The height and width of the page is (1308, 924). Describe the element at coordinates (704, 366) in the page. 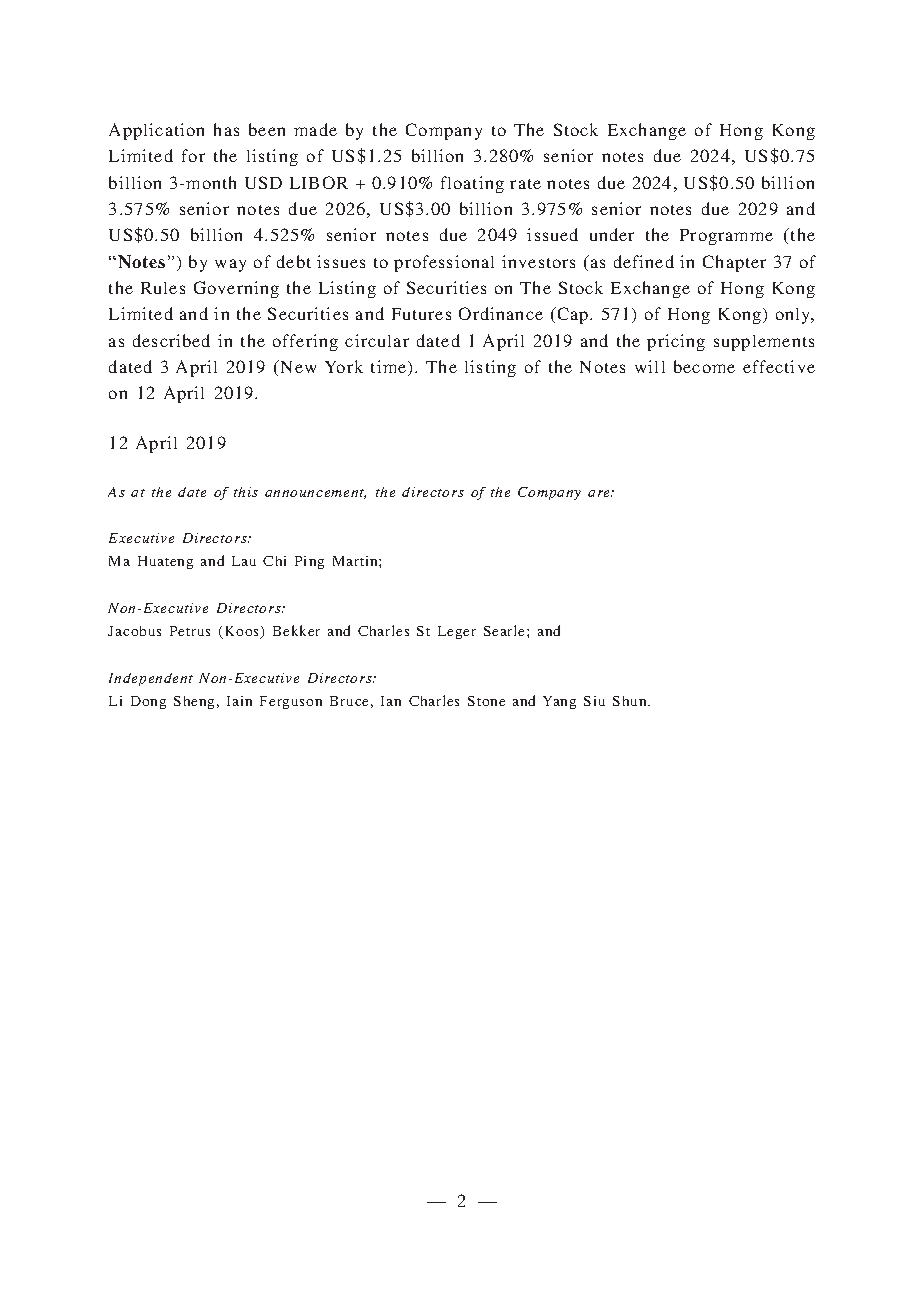

I see `become` at that location.
